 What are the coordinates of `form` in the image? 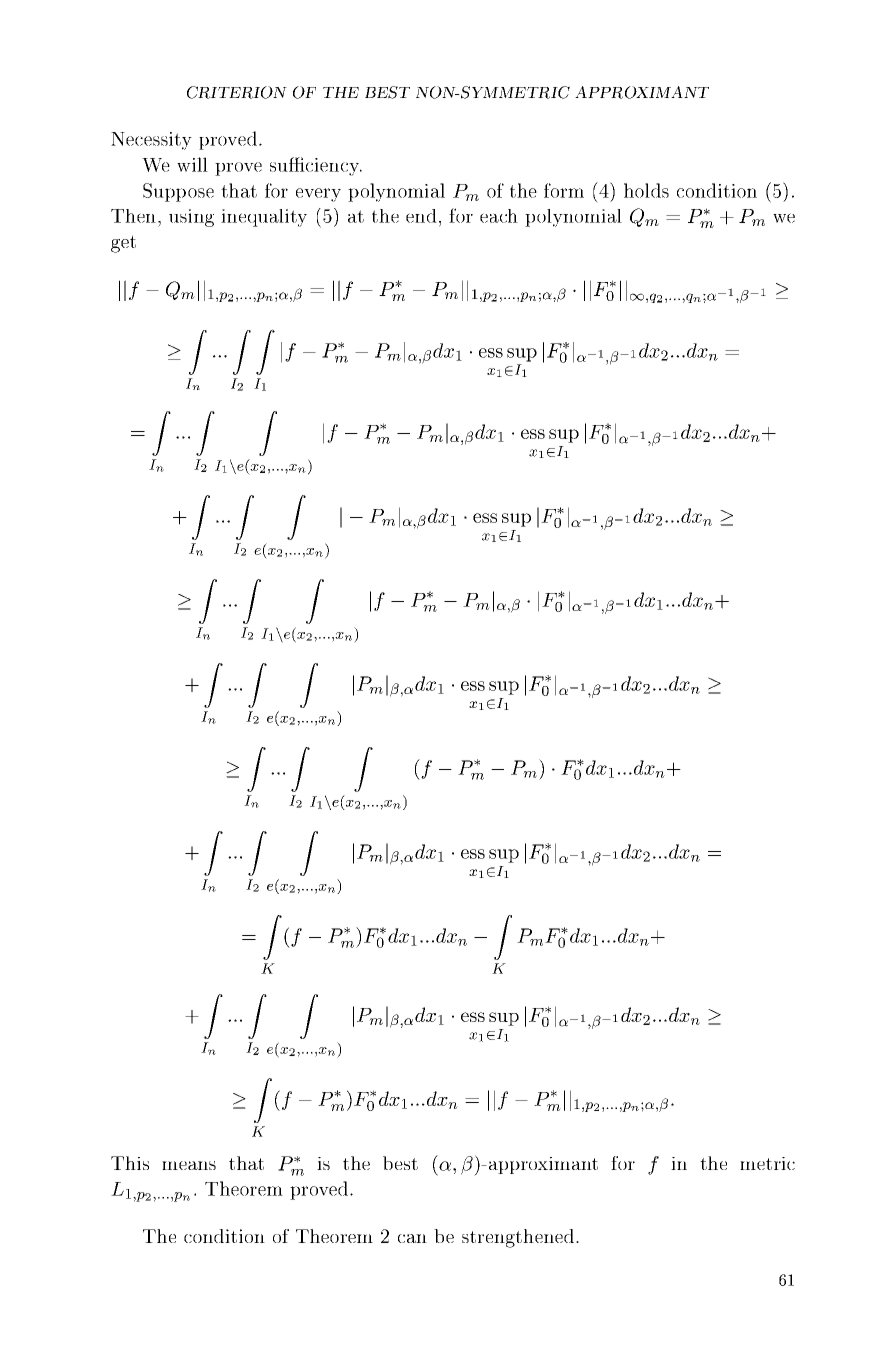 It's located at (564, 190).
